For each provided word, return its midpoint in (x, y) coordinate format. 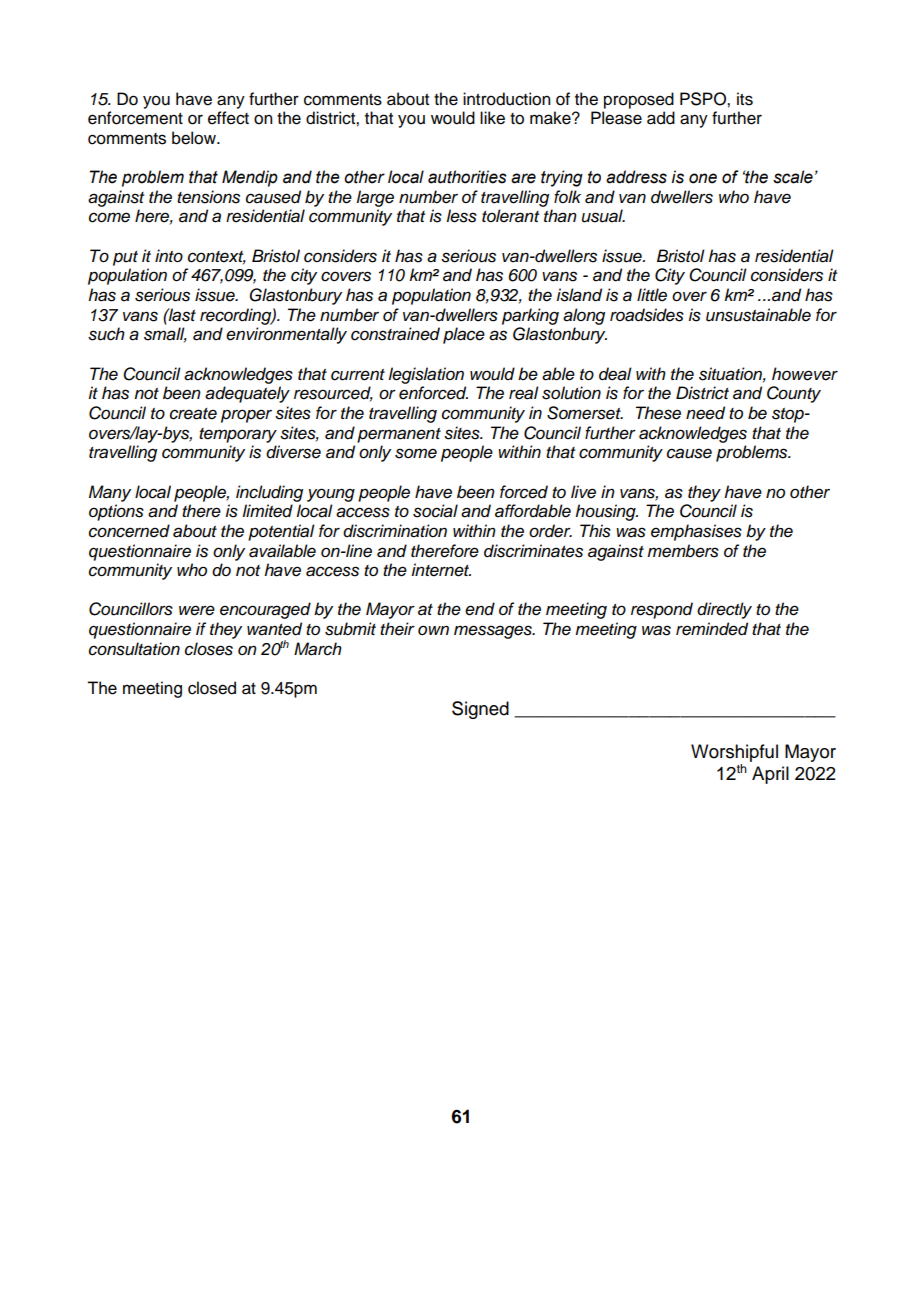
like (492, 118)
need (705, 413)
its (745, 99)
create (193, 414)
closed (212, 688)
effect (228, 118)
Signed (480, 710)
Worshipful (734, 753)
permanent (399, 435)
